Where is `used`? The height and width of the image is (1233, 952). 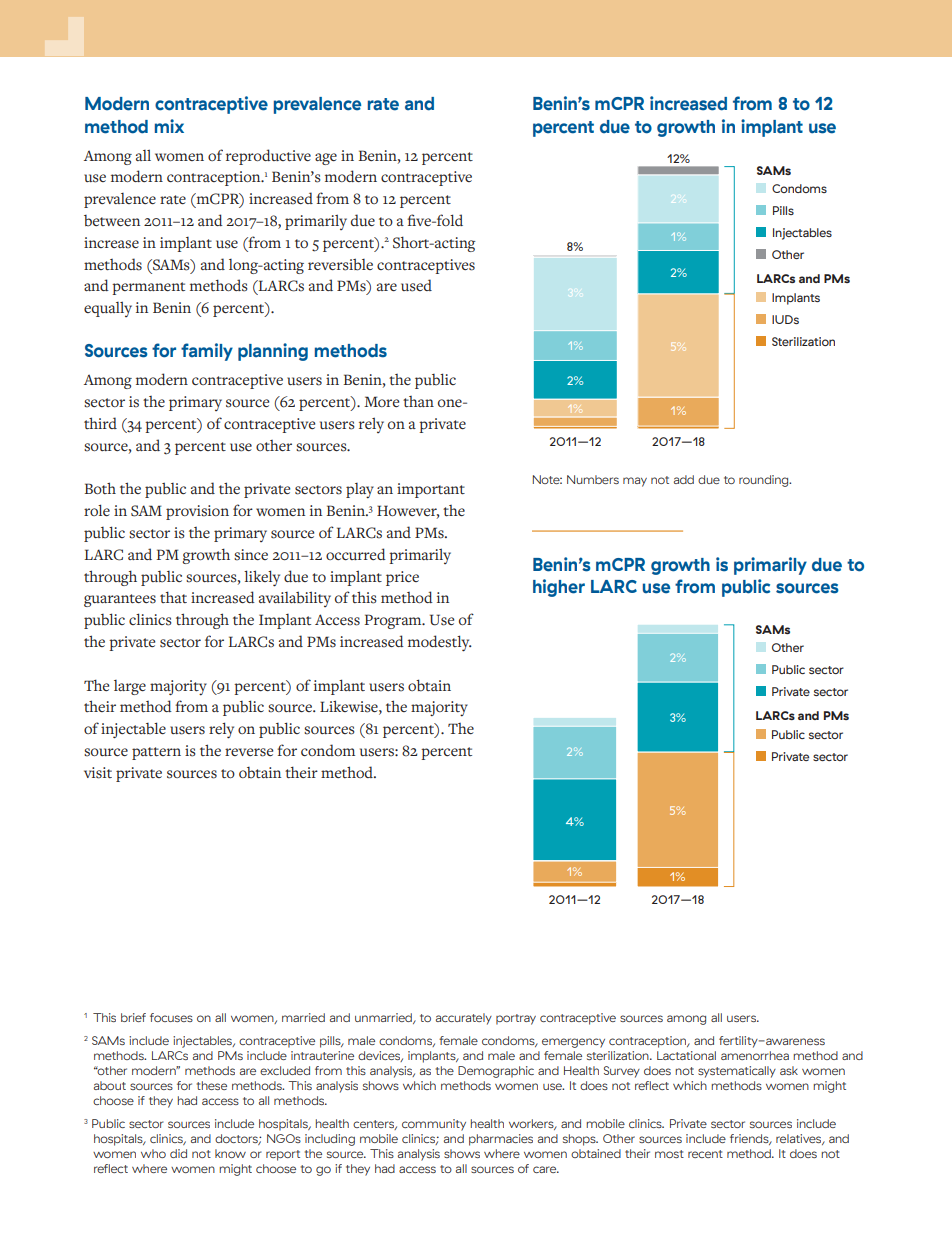 used is located at coordinates (416, 285).
